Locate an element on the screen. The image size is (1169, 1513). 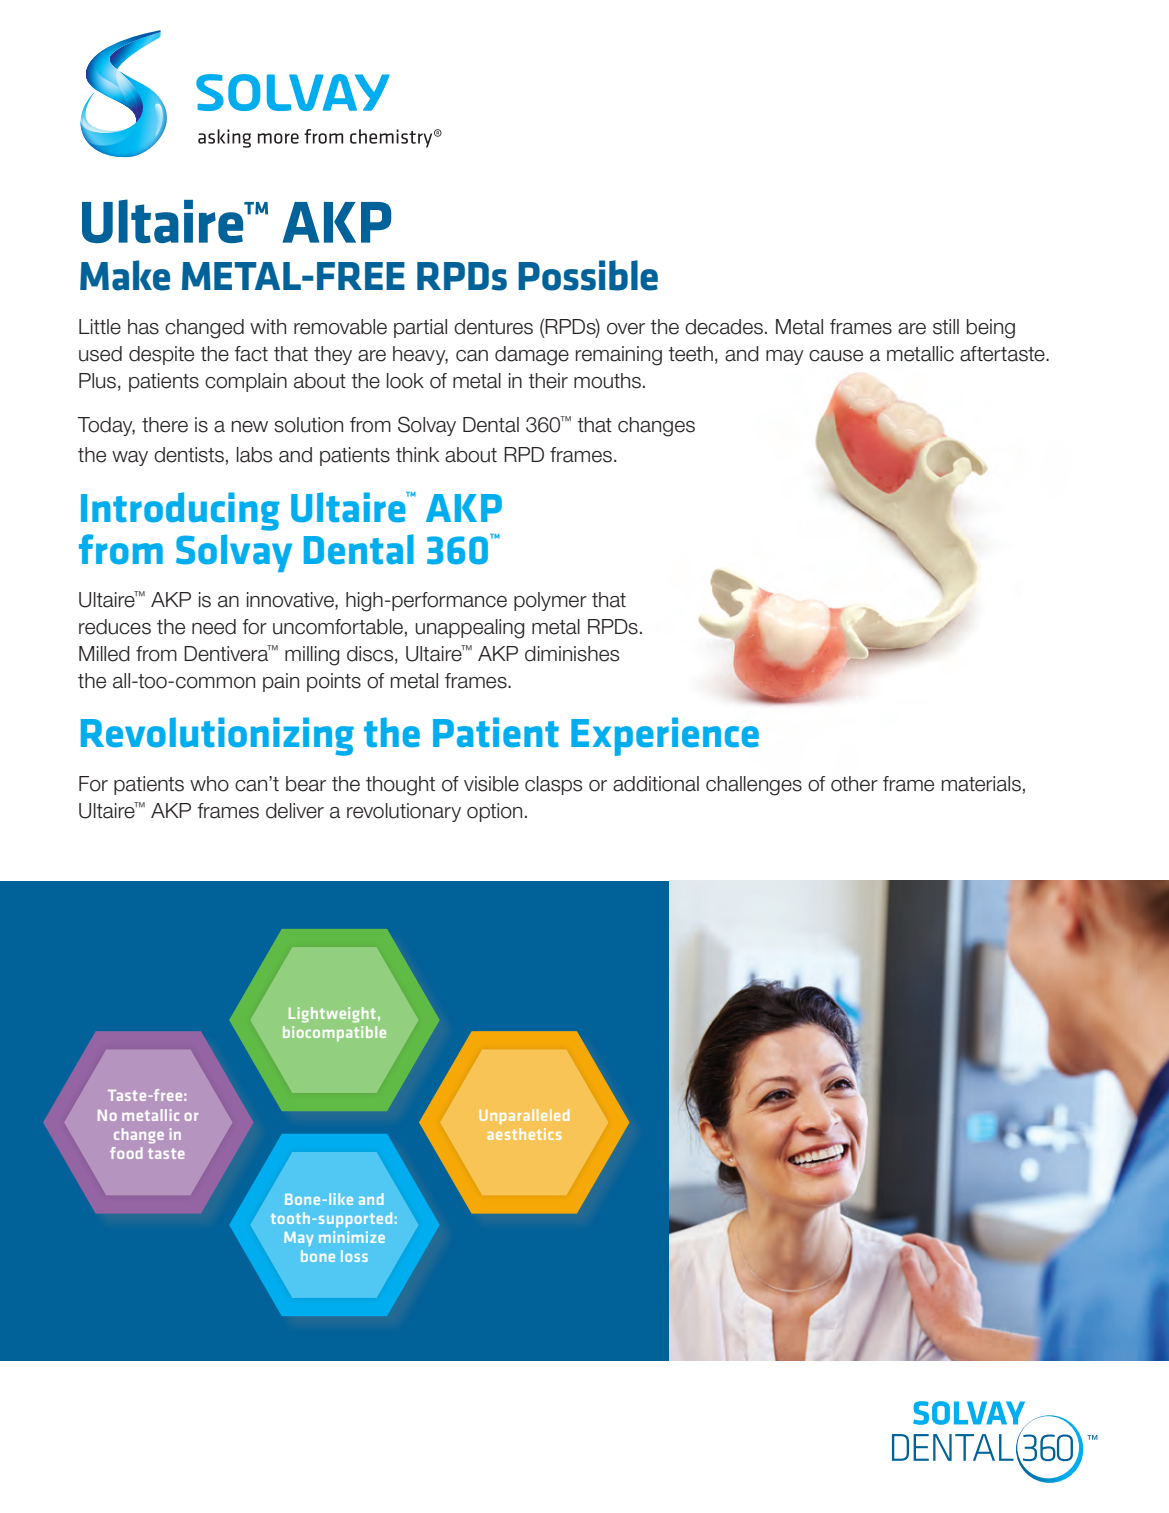
materials is located at coordinates (981, 784).
